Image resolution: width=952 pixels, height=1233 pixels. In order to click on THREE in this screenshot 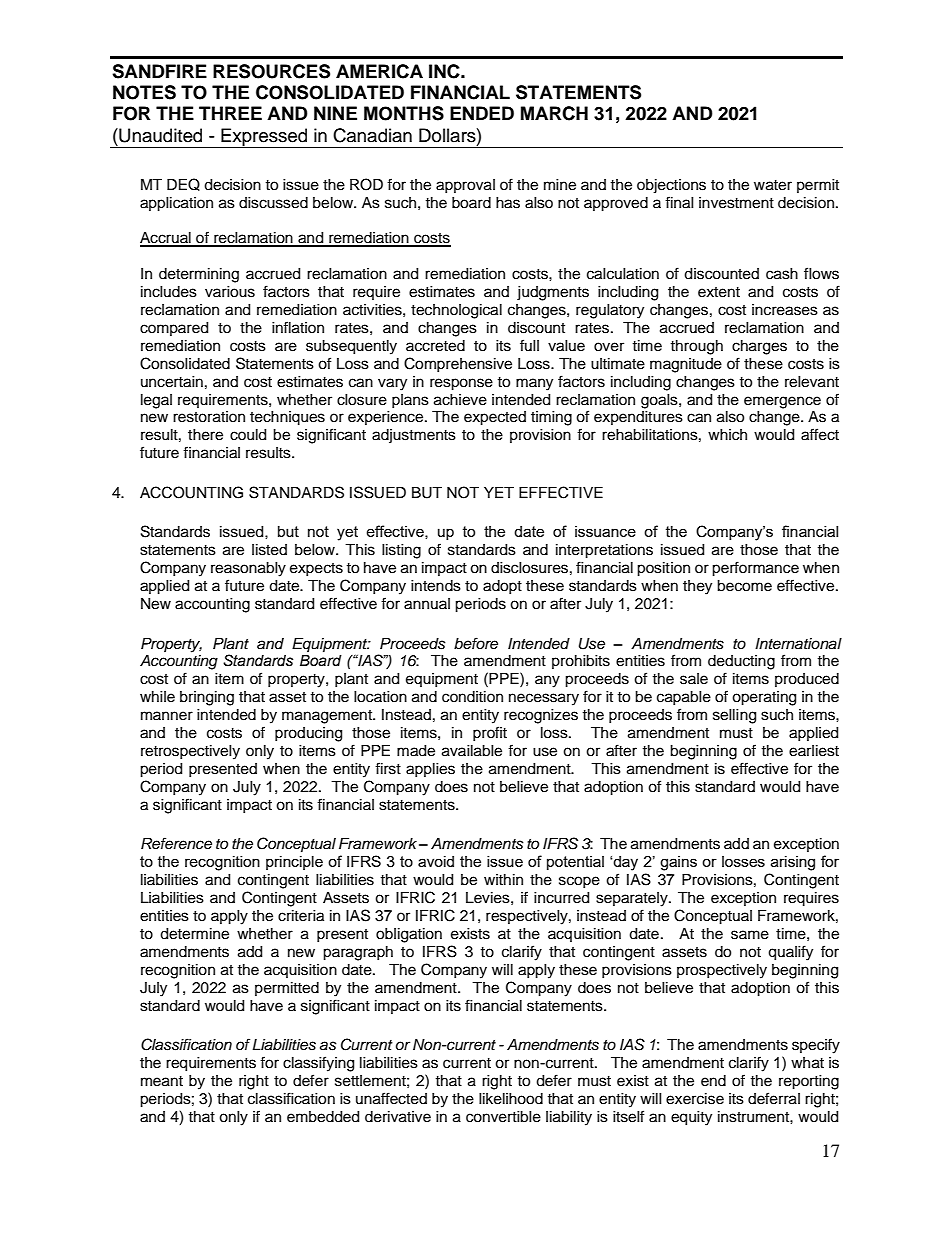, I will do `click(230, 113)`.
